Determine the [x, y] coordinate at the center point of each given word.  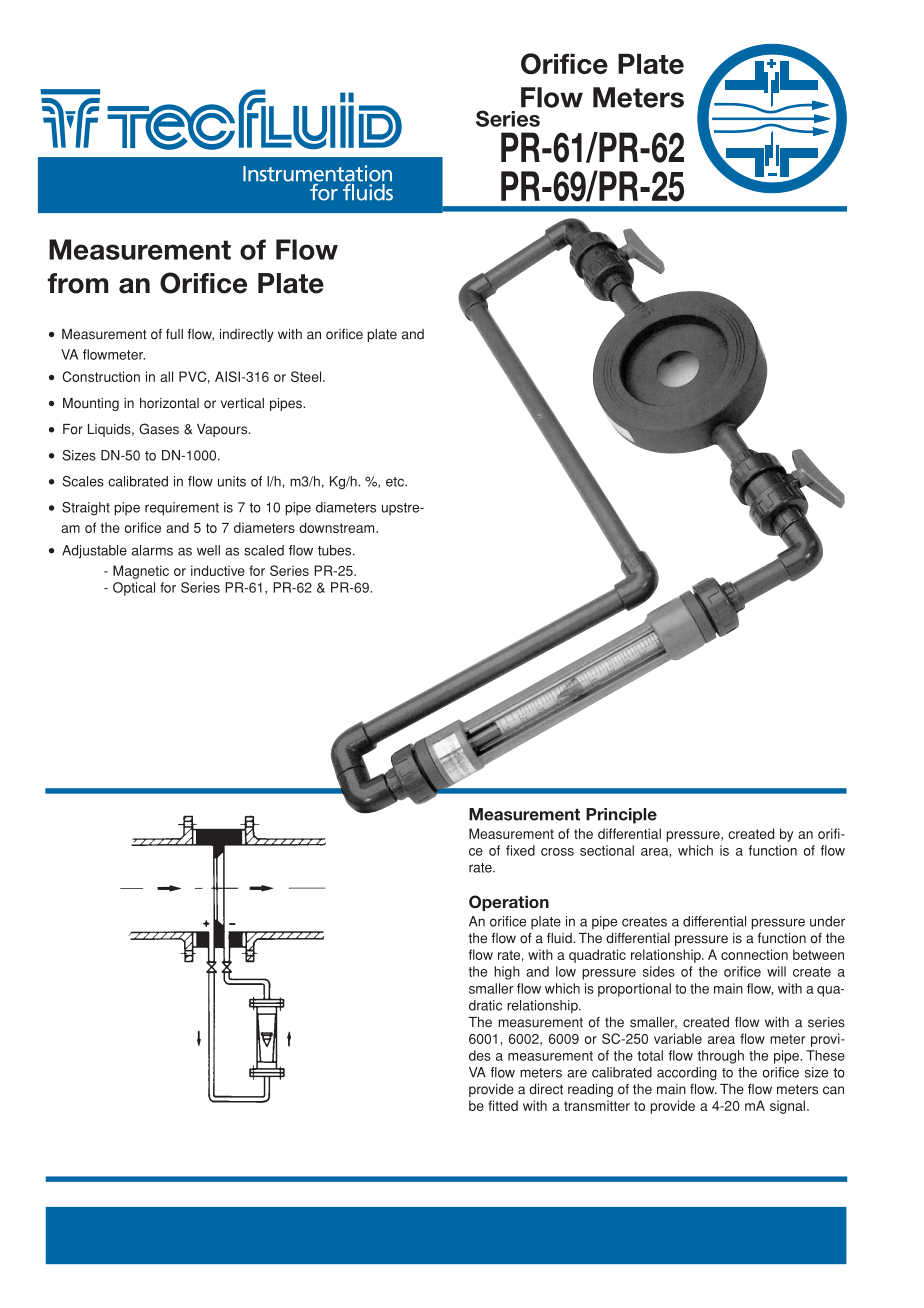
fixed [520, 850]
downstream [338, 527]
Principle [621, 816]
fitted [503, 1105]
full [174, 334]
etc [396, 482]
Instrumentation [317, 174]
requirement [182, 509]
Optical [134, 589]
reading [590, 1090]
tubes [336, 550]
